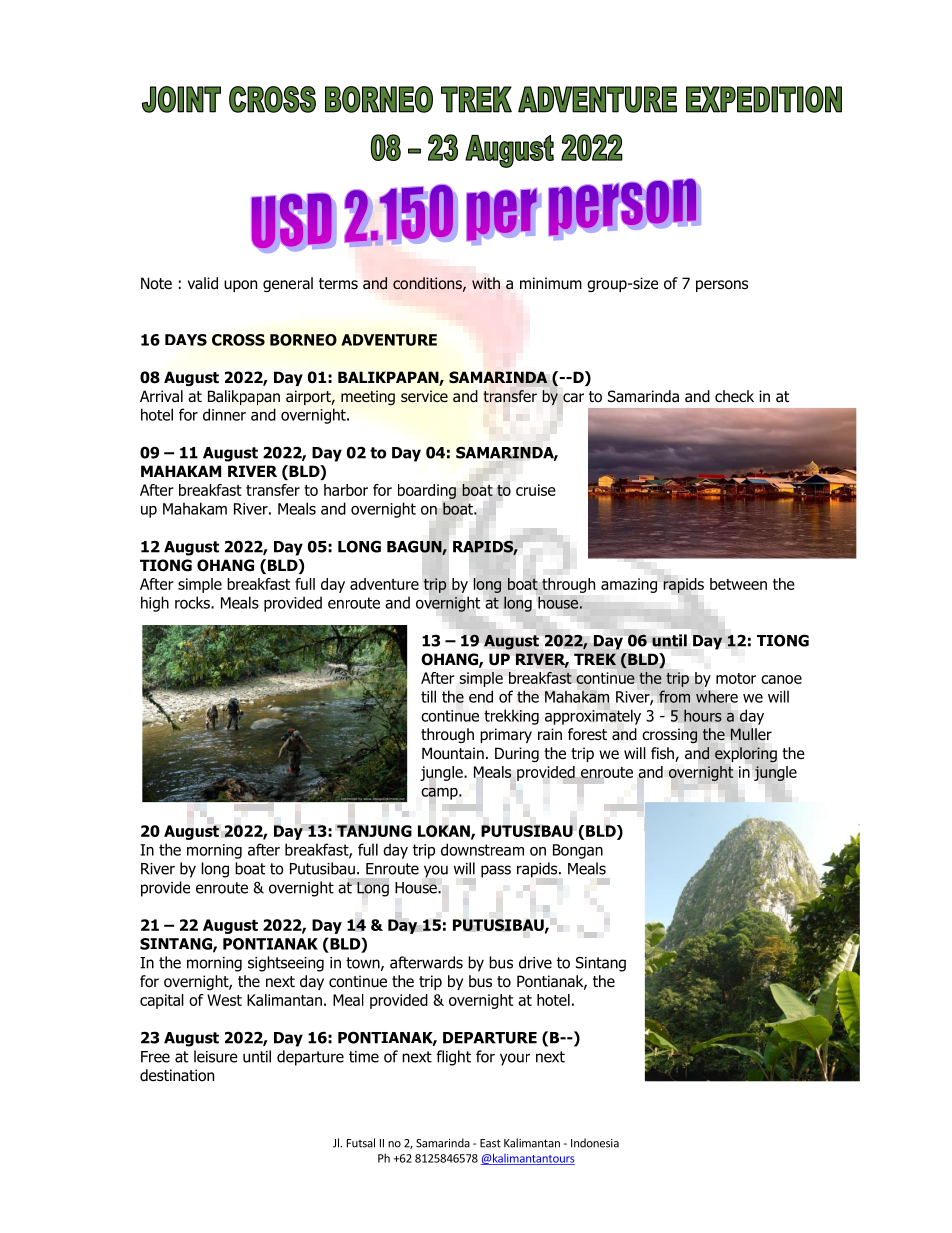 The image size is (952, 1233). I want to click on with, so click(486, 283).
